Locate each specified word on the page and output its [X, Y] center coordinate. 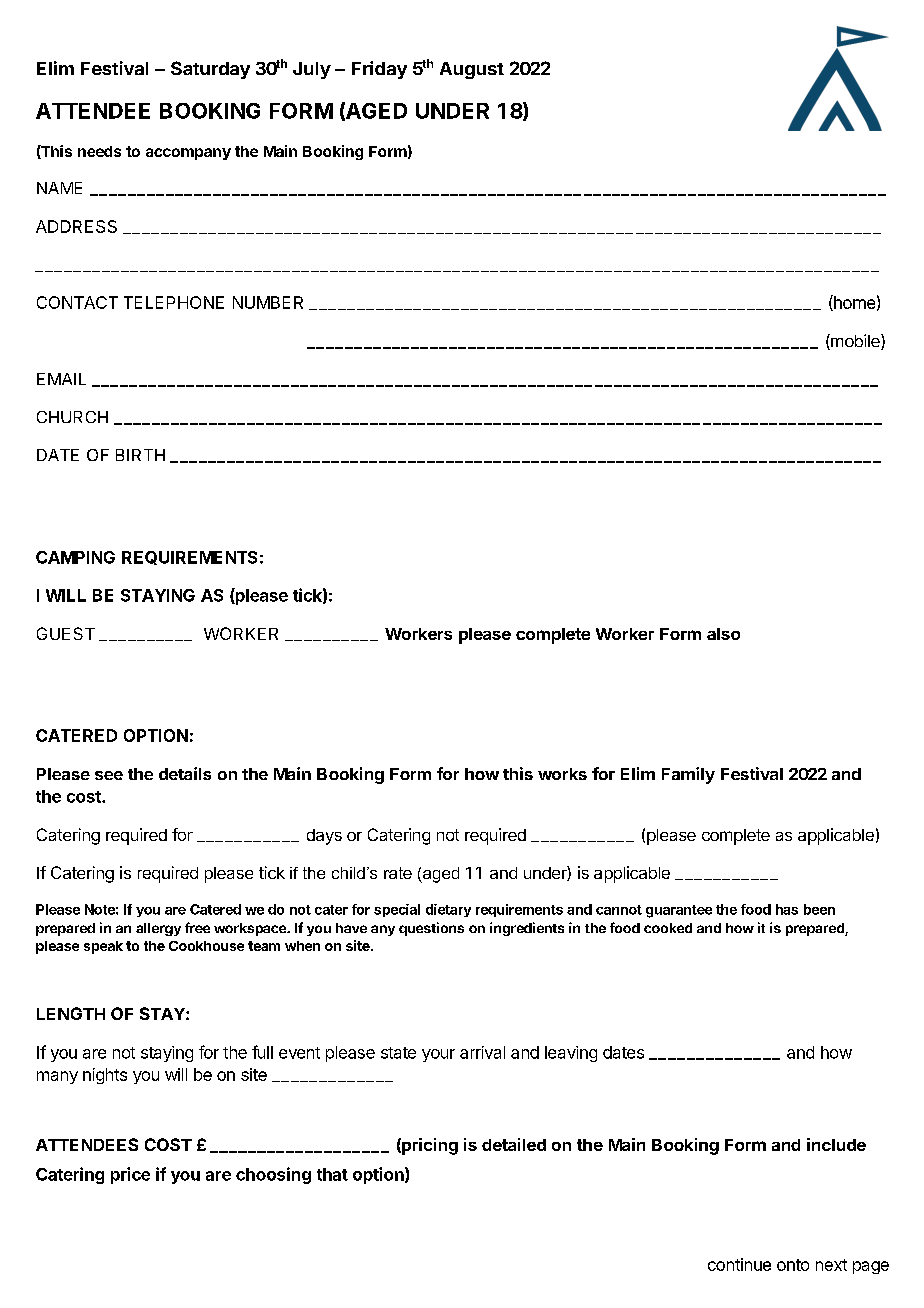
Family [688, 775]
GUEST [66, 633]
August [472, 70]
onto [793, 1265]
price [130, 1175]
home [853, 303]
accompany [188, 154]
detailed [514, 1144]
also [723, 634]
